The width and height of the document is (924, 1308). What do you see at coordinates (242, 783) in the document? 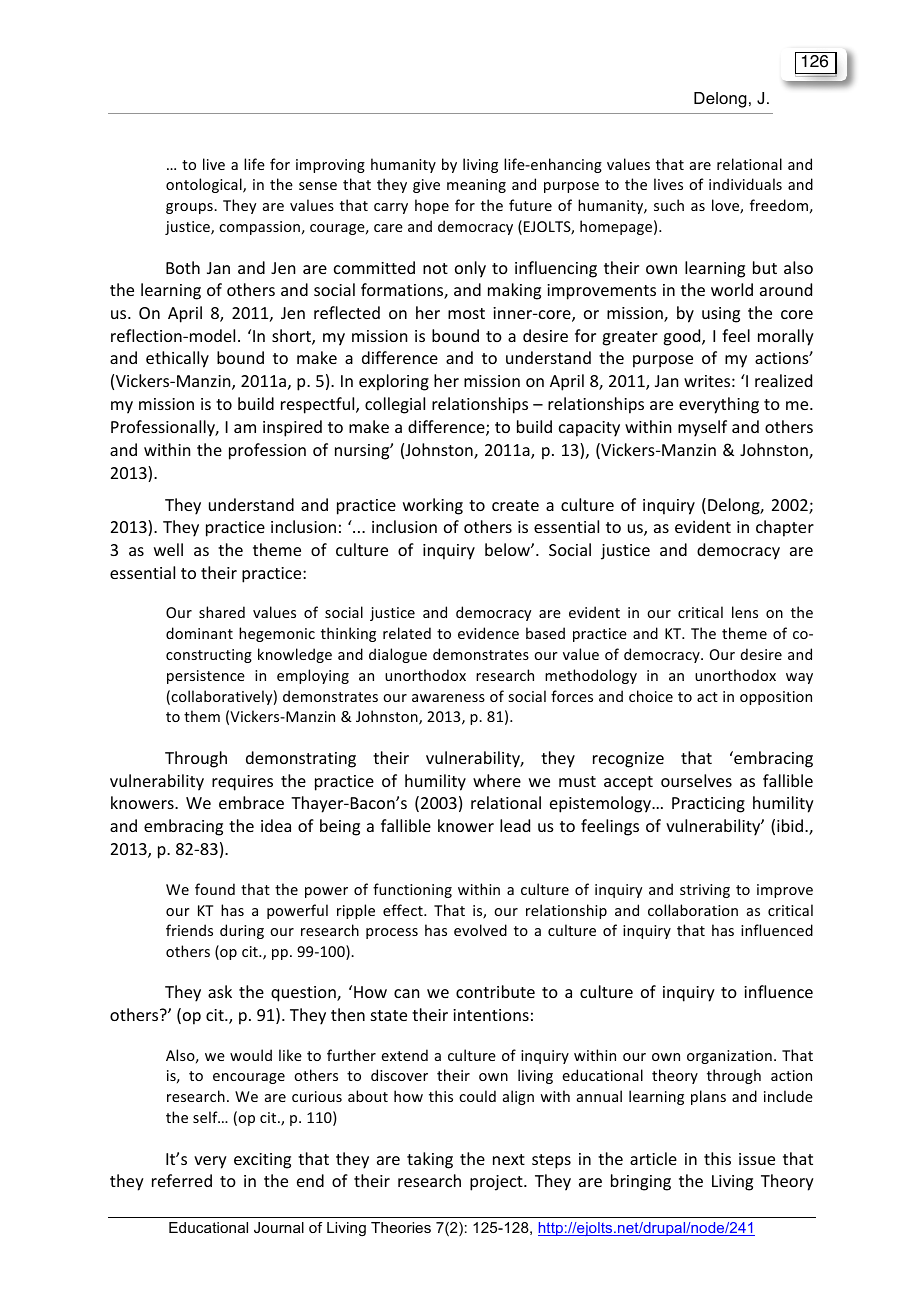
I see `requires` at bounding box center [242, 783].
